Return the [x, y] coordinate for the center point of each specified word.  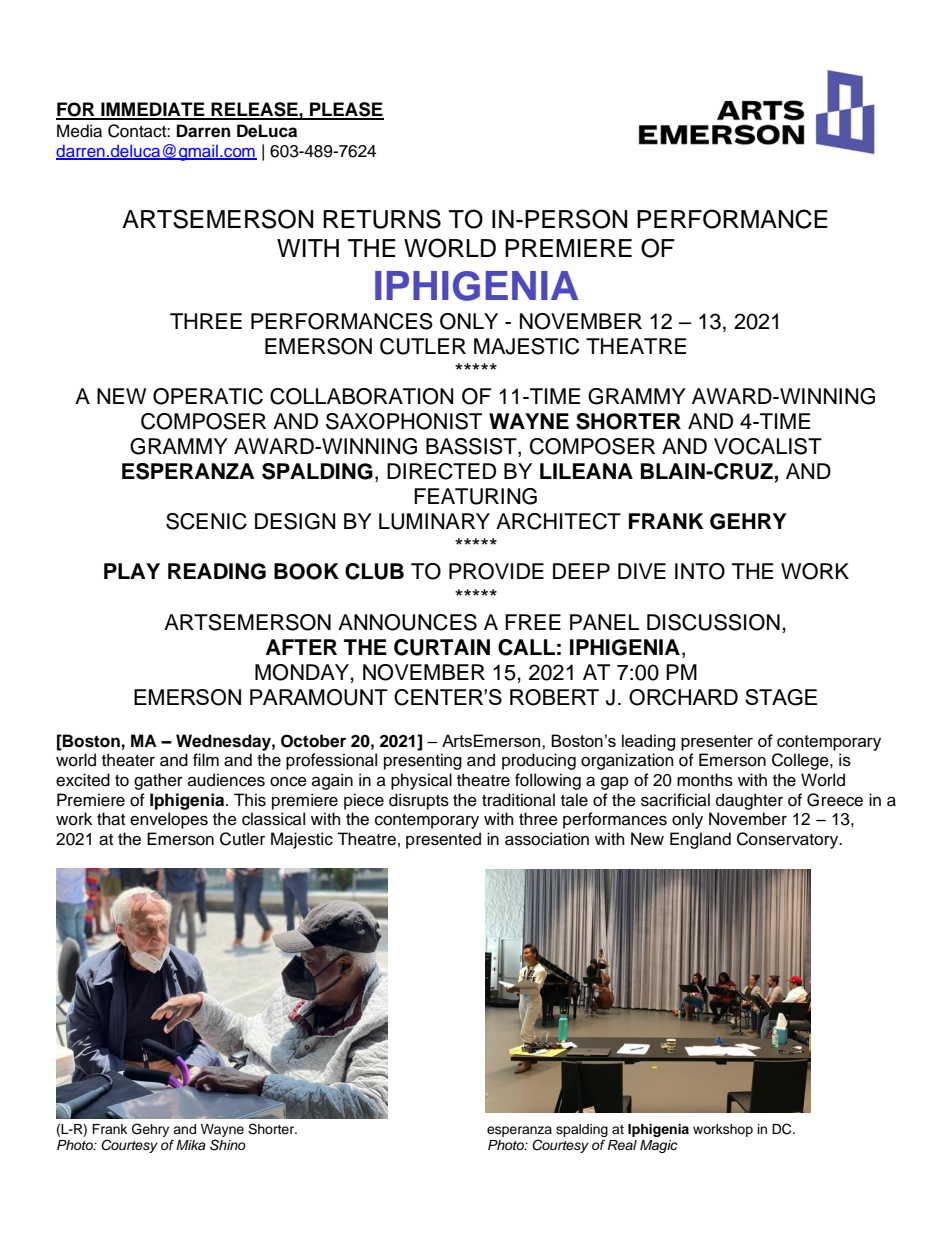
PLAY [132, 571]
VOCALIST [768, 446]
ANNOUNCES [407, 622]
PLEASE [346, 110]
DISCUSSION [713, 622]
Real [622, 1145]
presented [443, 840]
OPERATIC [208, 396]
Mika [191, 1145]
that [111, 819]
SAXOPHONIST [404, 421]
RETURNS [382, 219]
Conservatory [789, 840]
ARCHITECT [558, 521]
